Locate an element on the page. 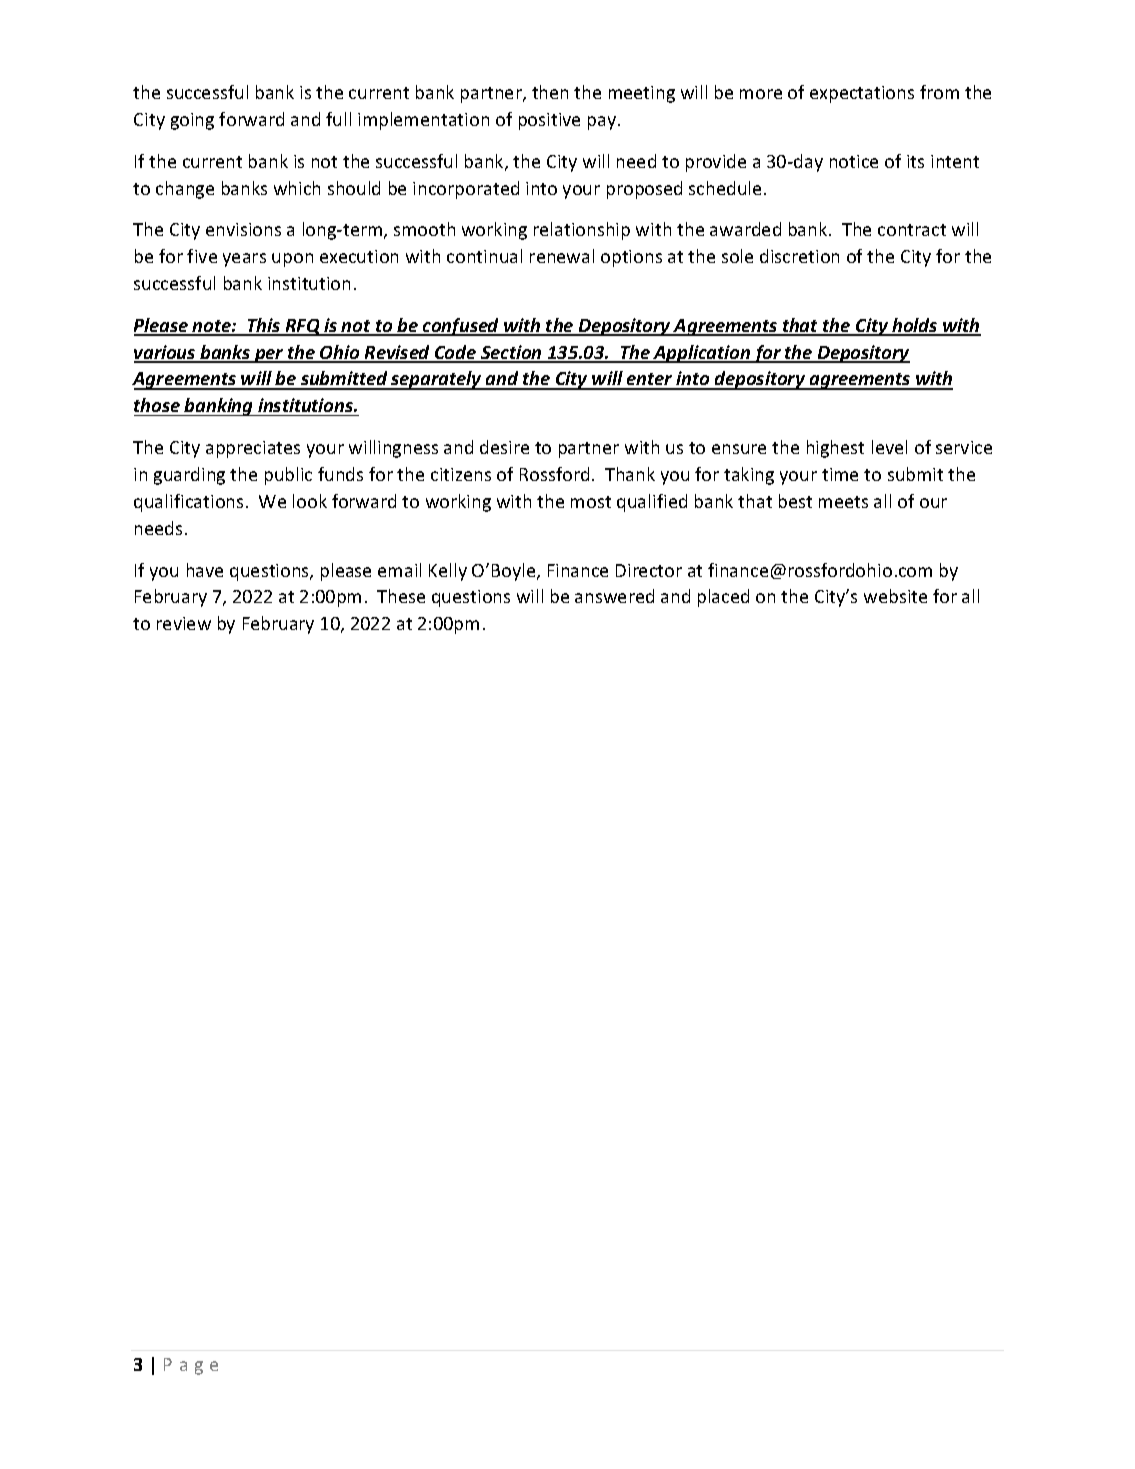 Image resolution: width=1135 pixels, height=1469 pixels. per is located at coordinates (269, 356).
